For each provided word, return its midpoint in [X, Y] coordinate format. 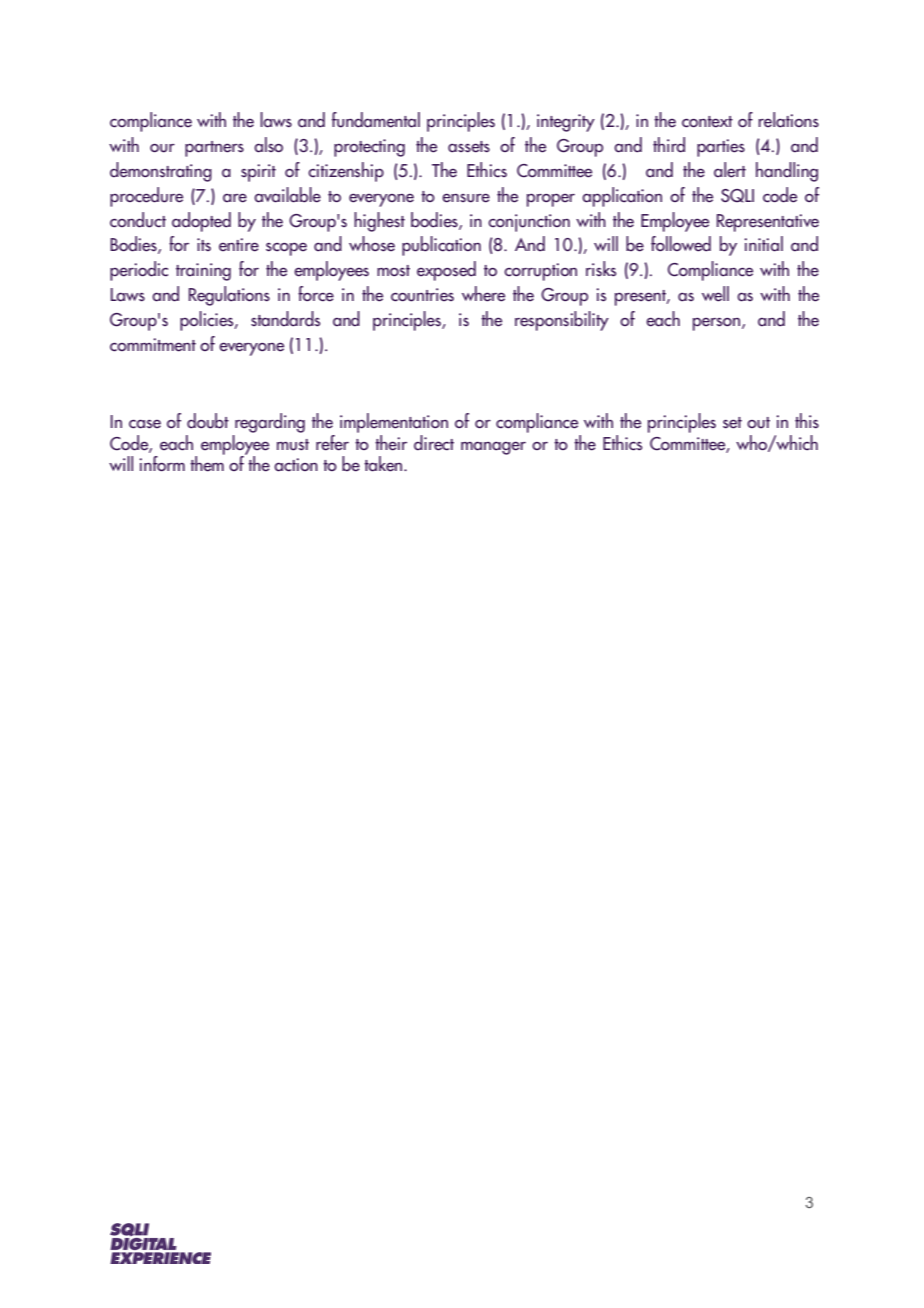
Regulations [229, 296]
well [715, 294]
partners [214, 149]
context [707, 122]
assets [469, 147]
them [207, 463]
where [483, 294]
